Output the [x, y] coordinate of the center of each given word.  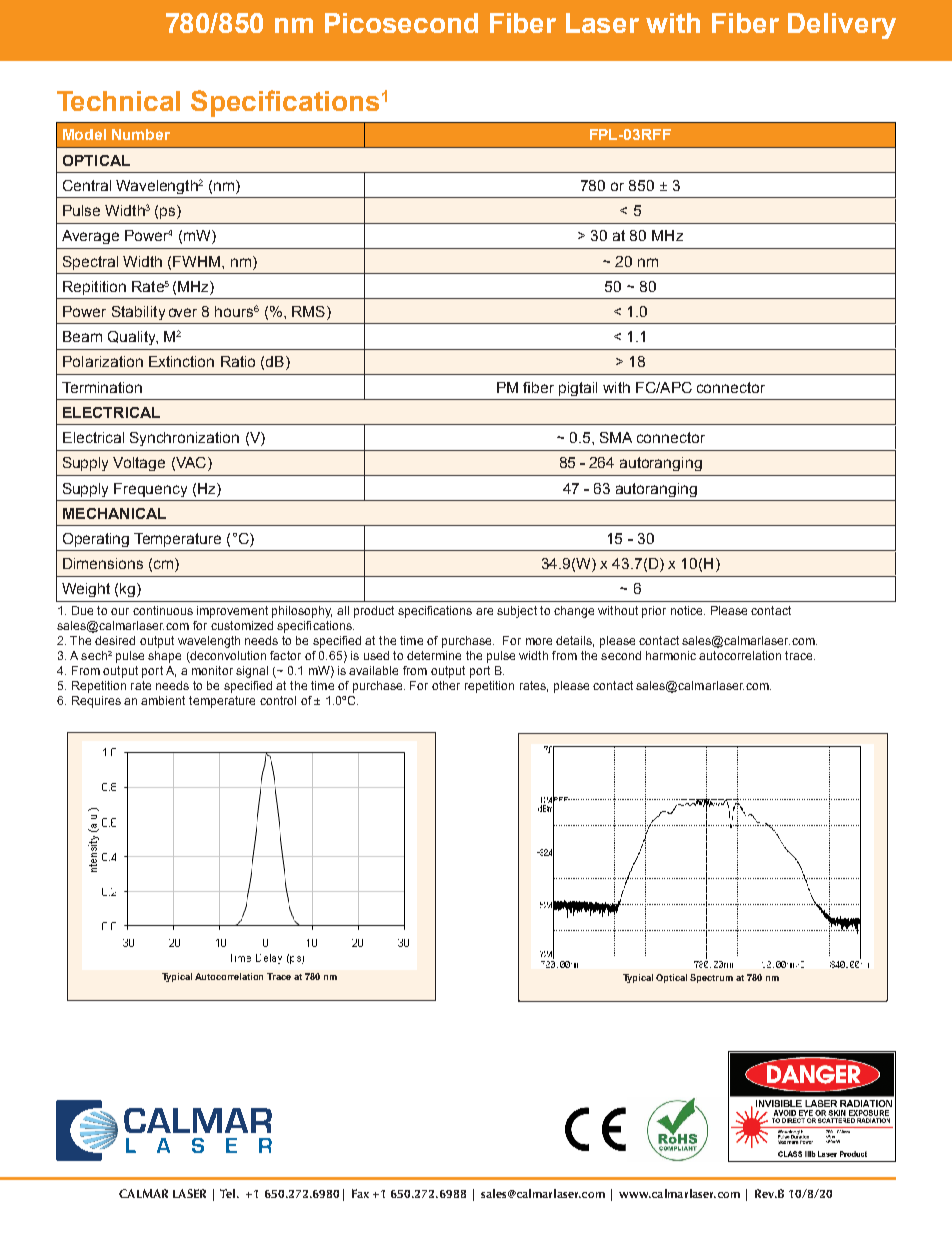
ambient [163, 700]
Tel [227, 1193]
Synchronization [184, 439]
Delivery [842, 26]
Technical [118, 101]
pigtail [578, 389]
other [446, 685]
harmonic [671, 655]
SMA [616, 437]
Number [141, 134]
